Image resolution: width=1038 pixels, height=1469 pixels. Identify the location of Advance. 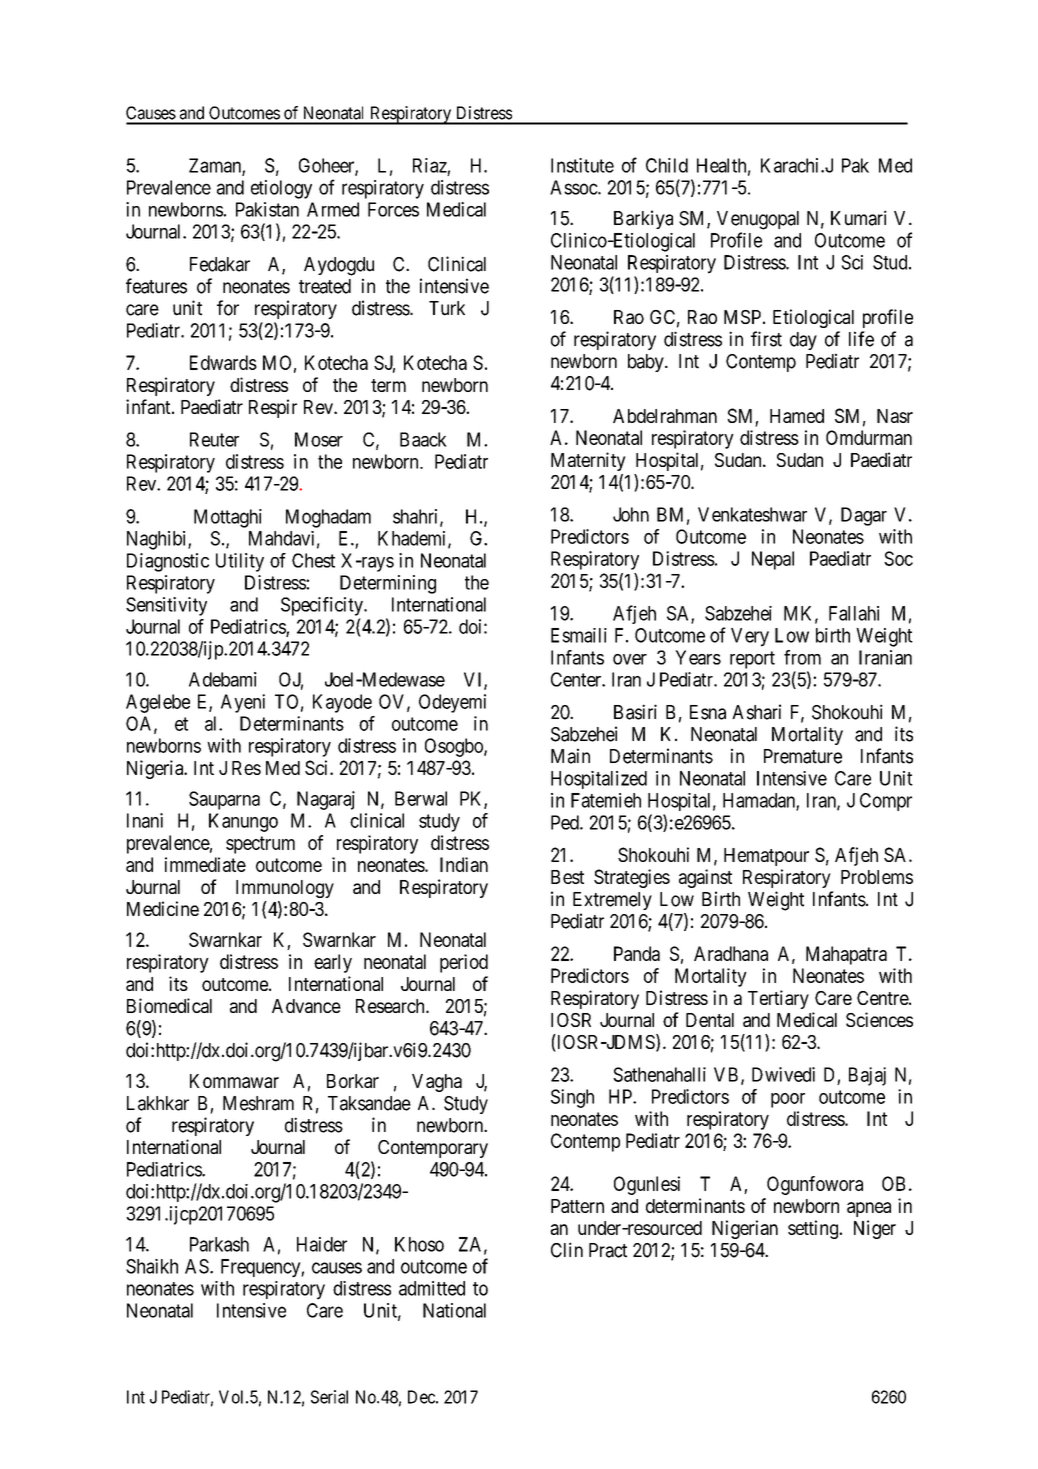
(306, 1006).
